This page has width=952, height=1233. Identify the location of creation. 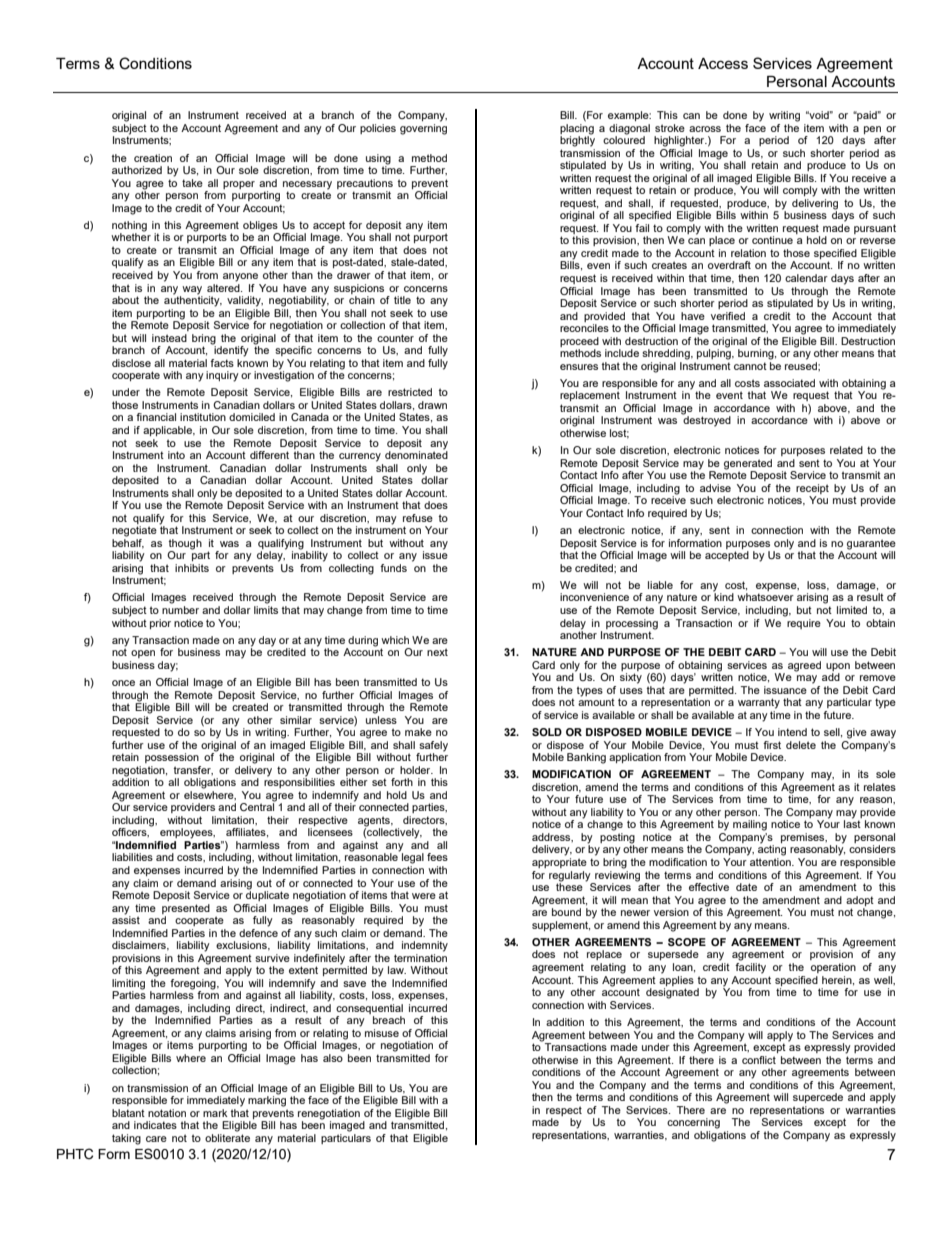
(153, 158).
